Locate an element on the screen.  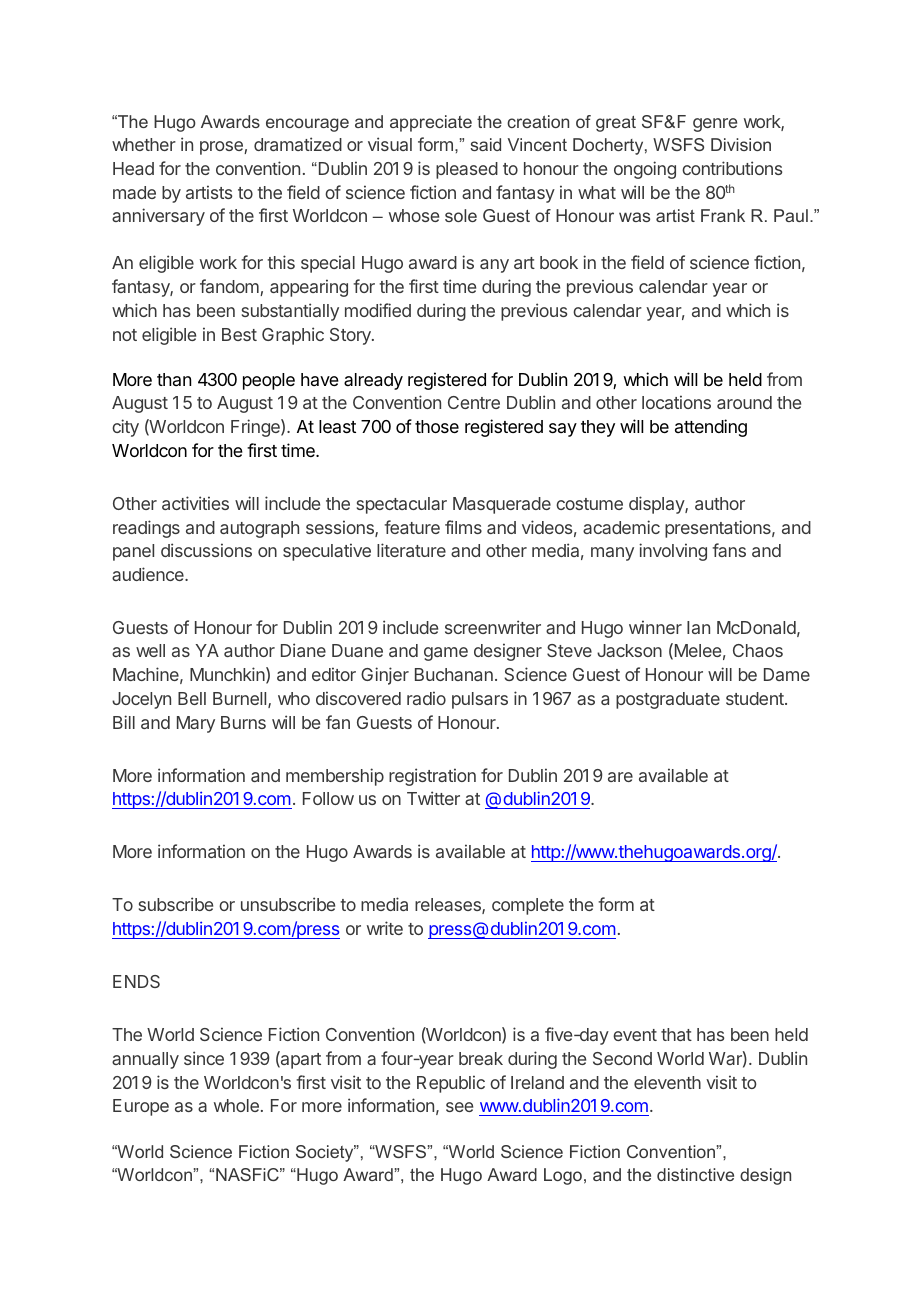
pleased is located at coordinates (467, 170).
